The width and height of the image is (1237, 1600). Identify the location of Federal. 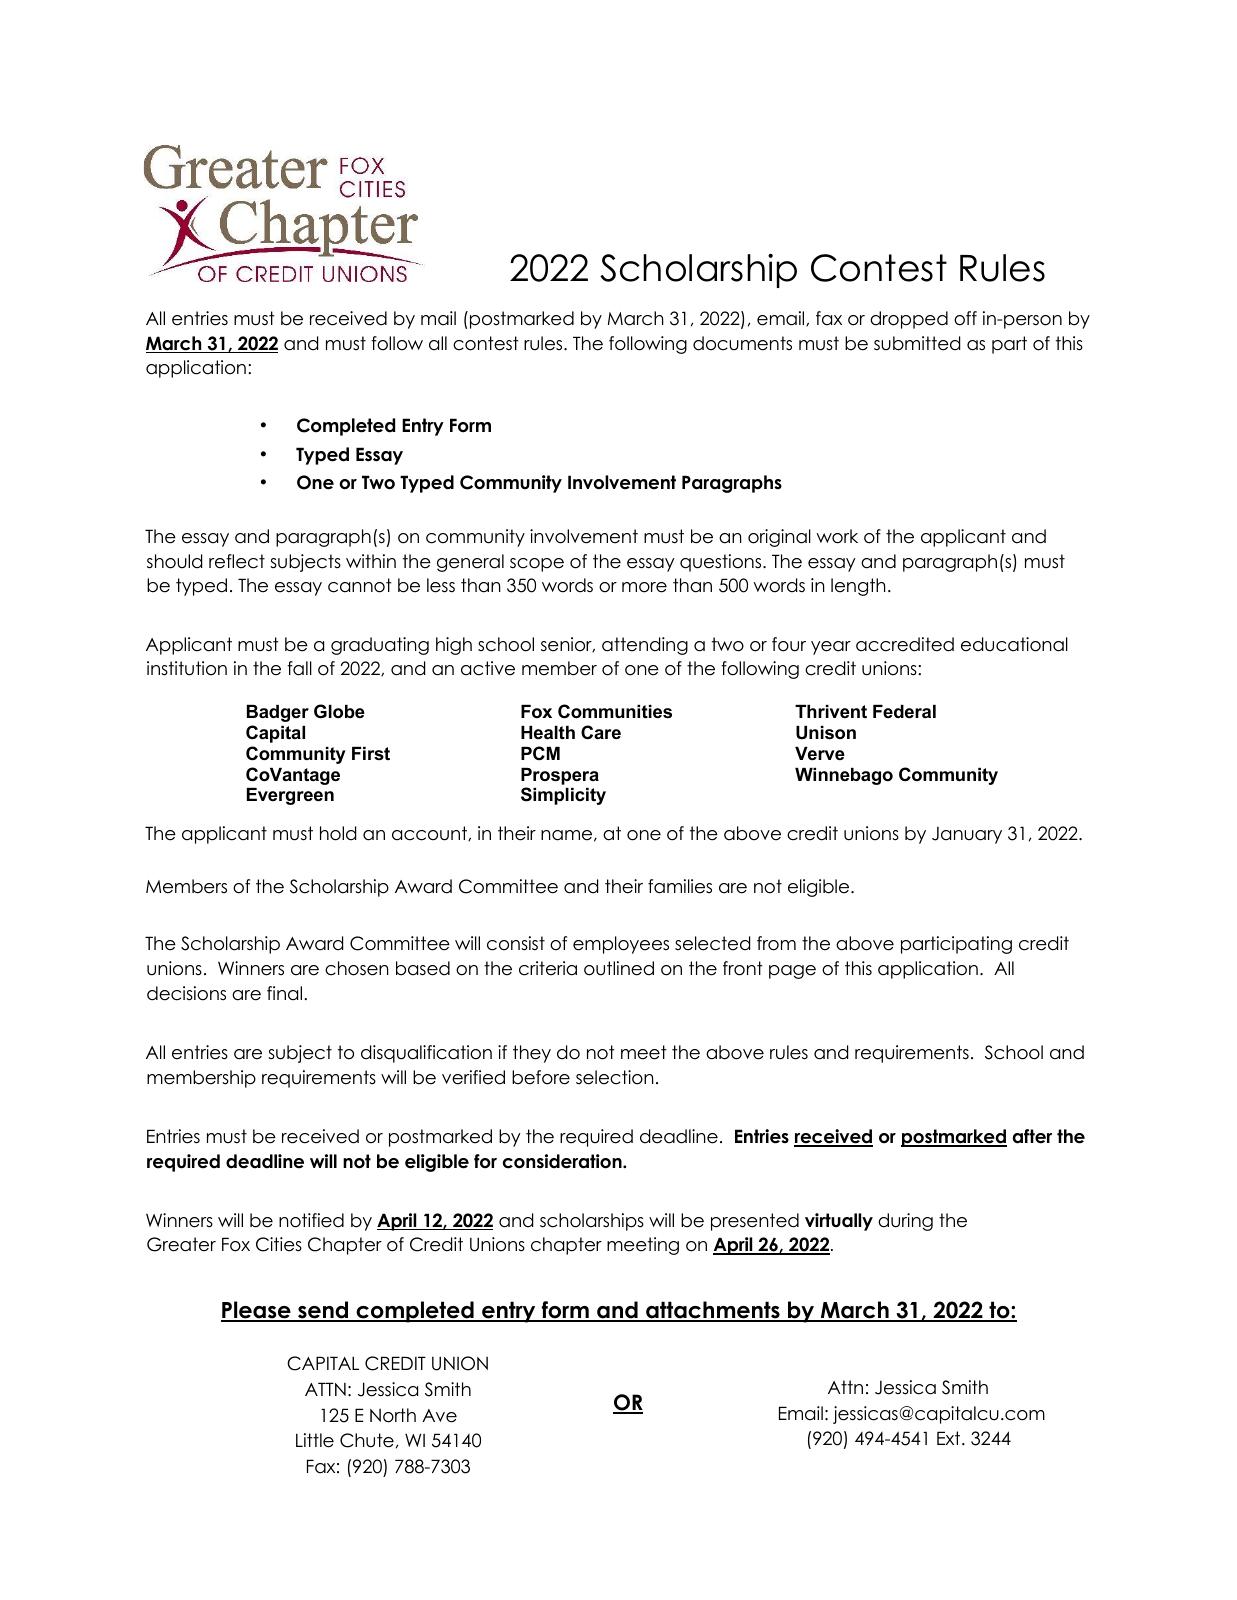
(904, 712).
